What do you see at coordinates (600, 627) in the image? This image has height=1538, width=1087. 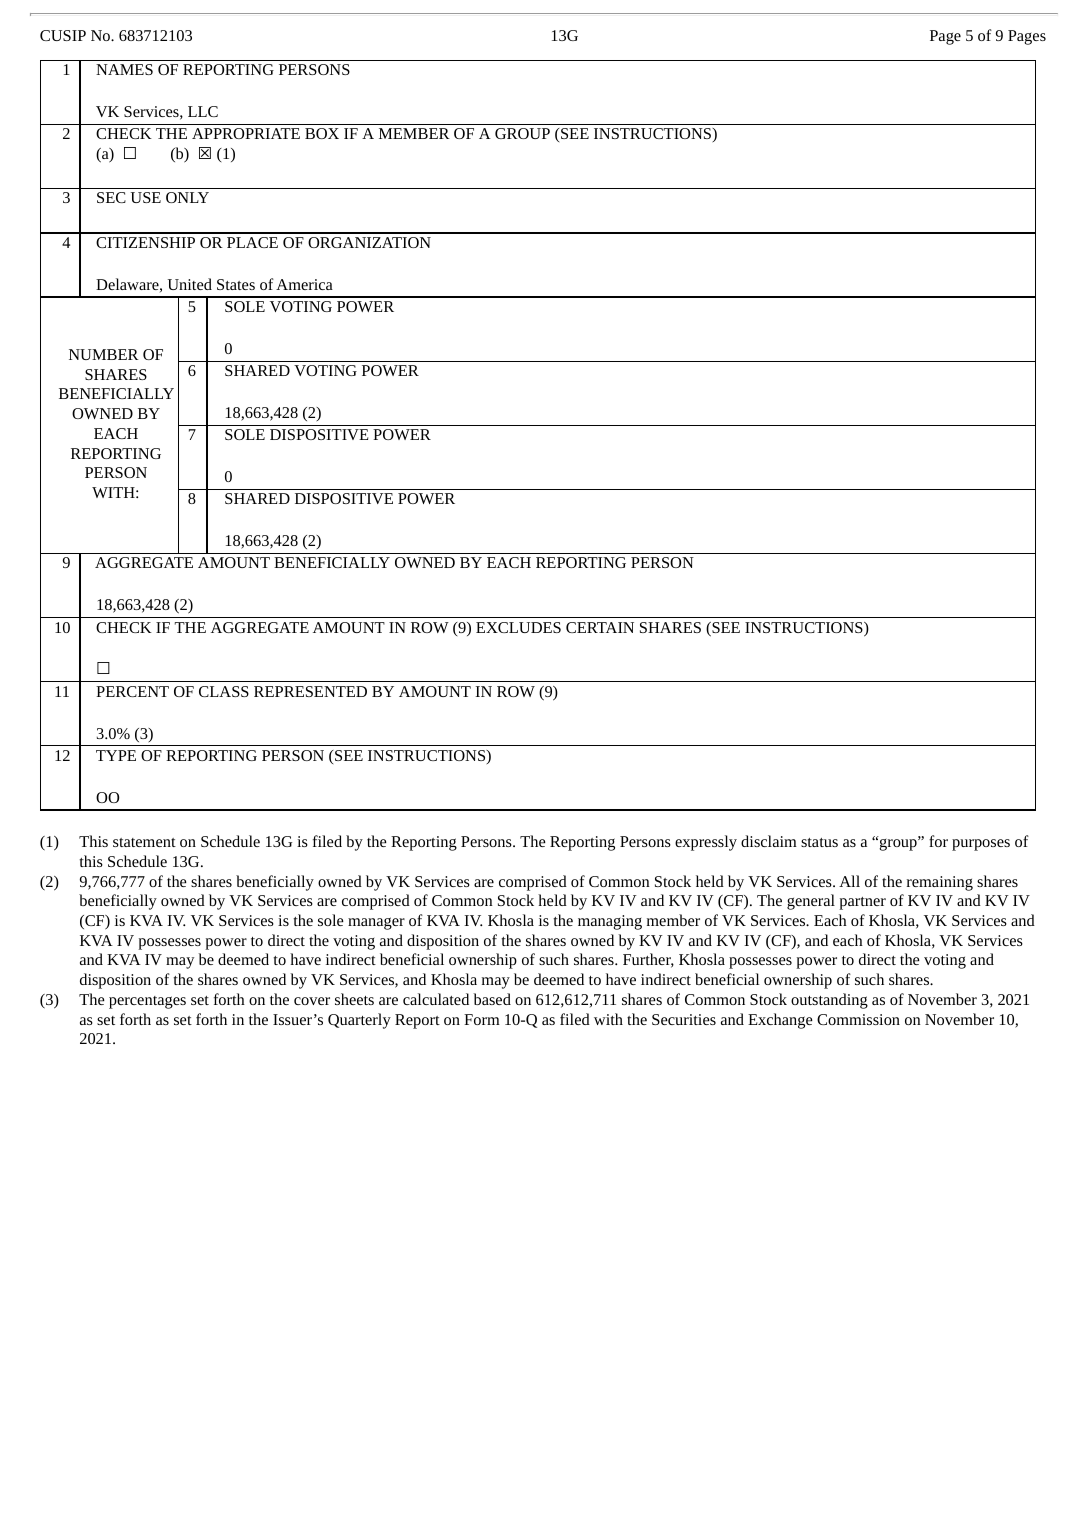 I see `CERTAIN` at bounding box center [600, 627].
